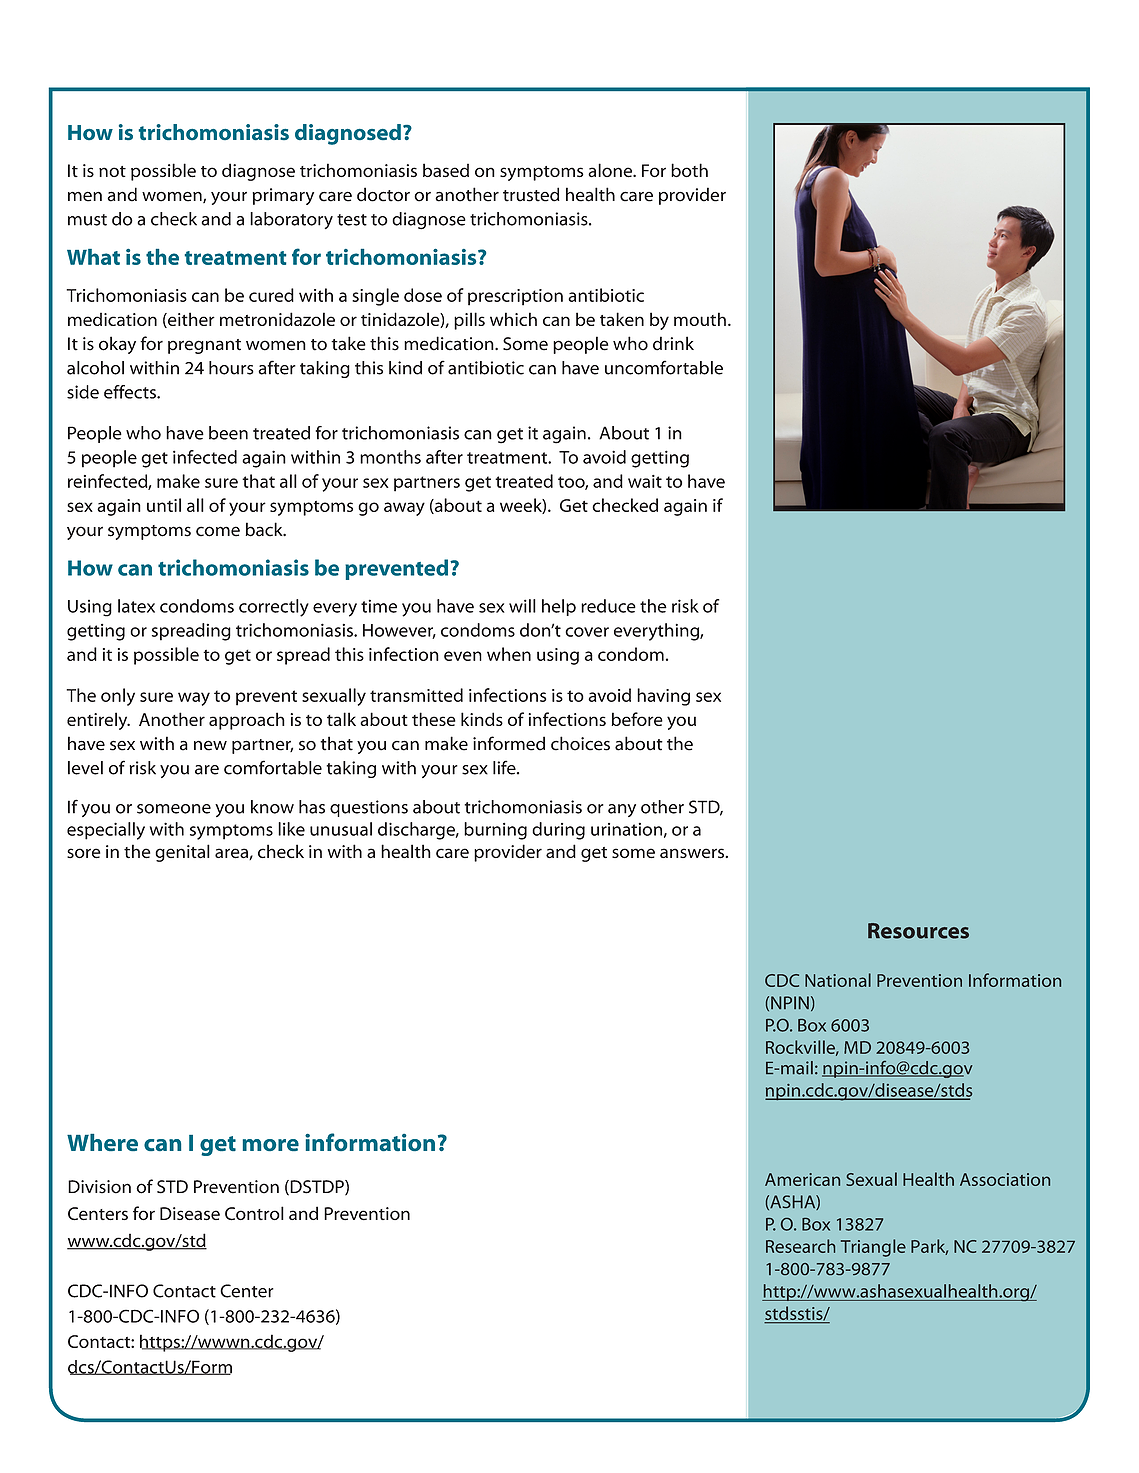 The height and width of the screenshot is (1473, 1139). Describe the element at coordinates (918, 931) in the screenshot. I see `Resources` at that location.
